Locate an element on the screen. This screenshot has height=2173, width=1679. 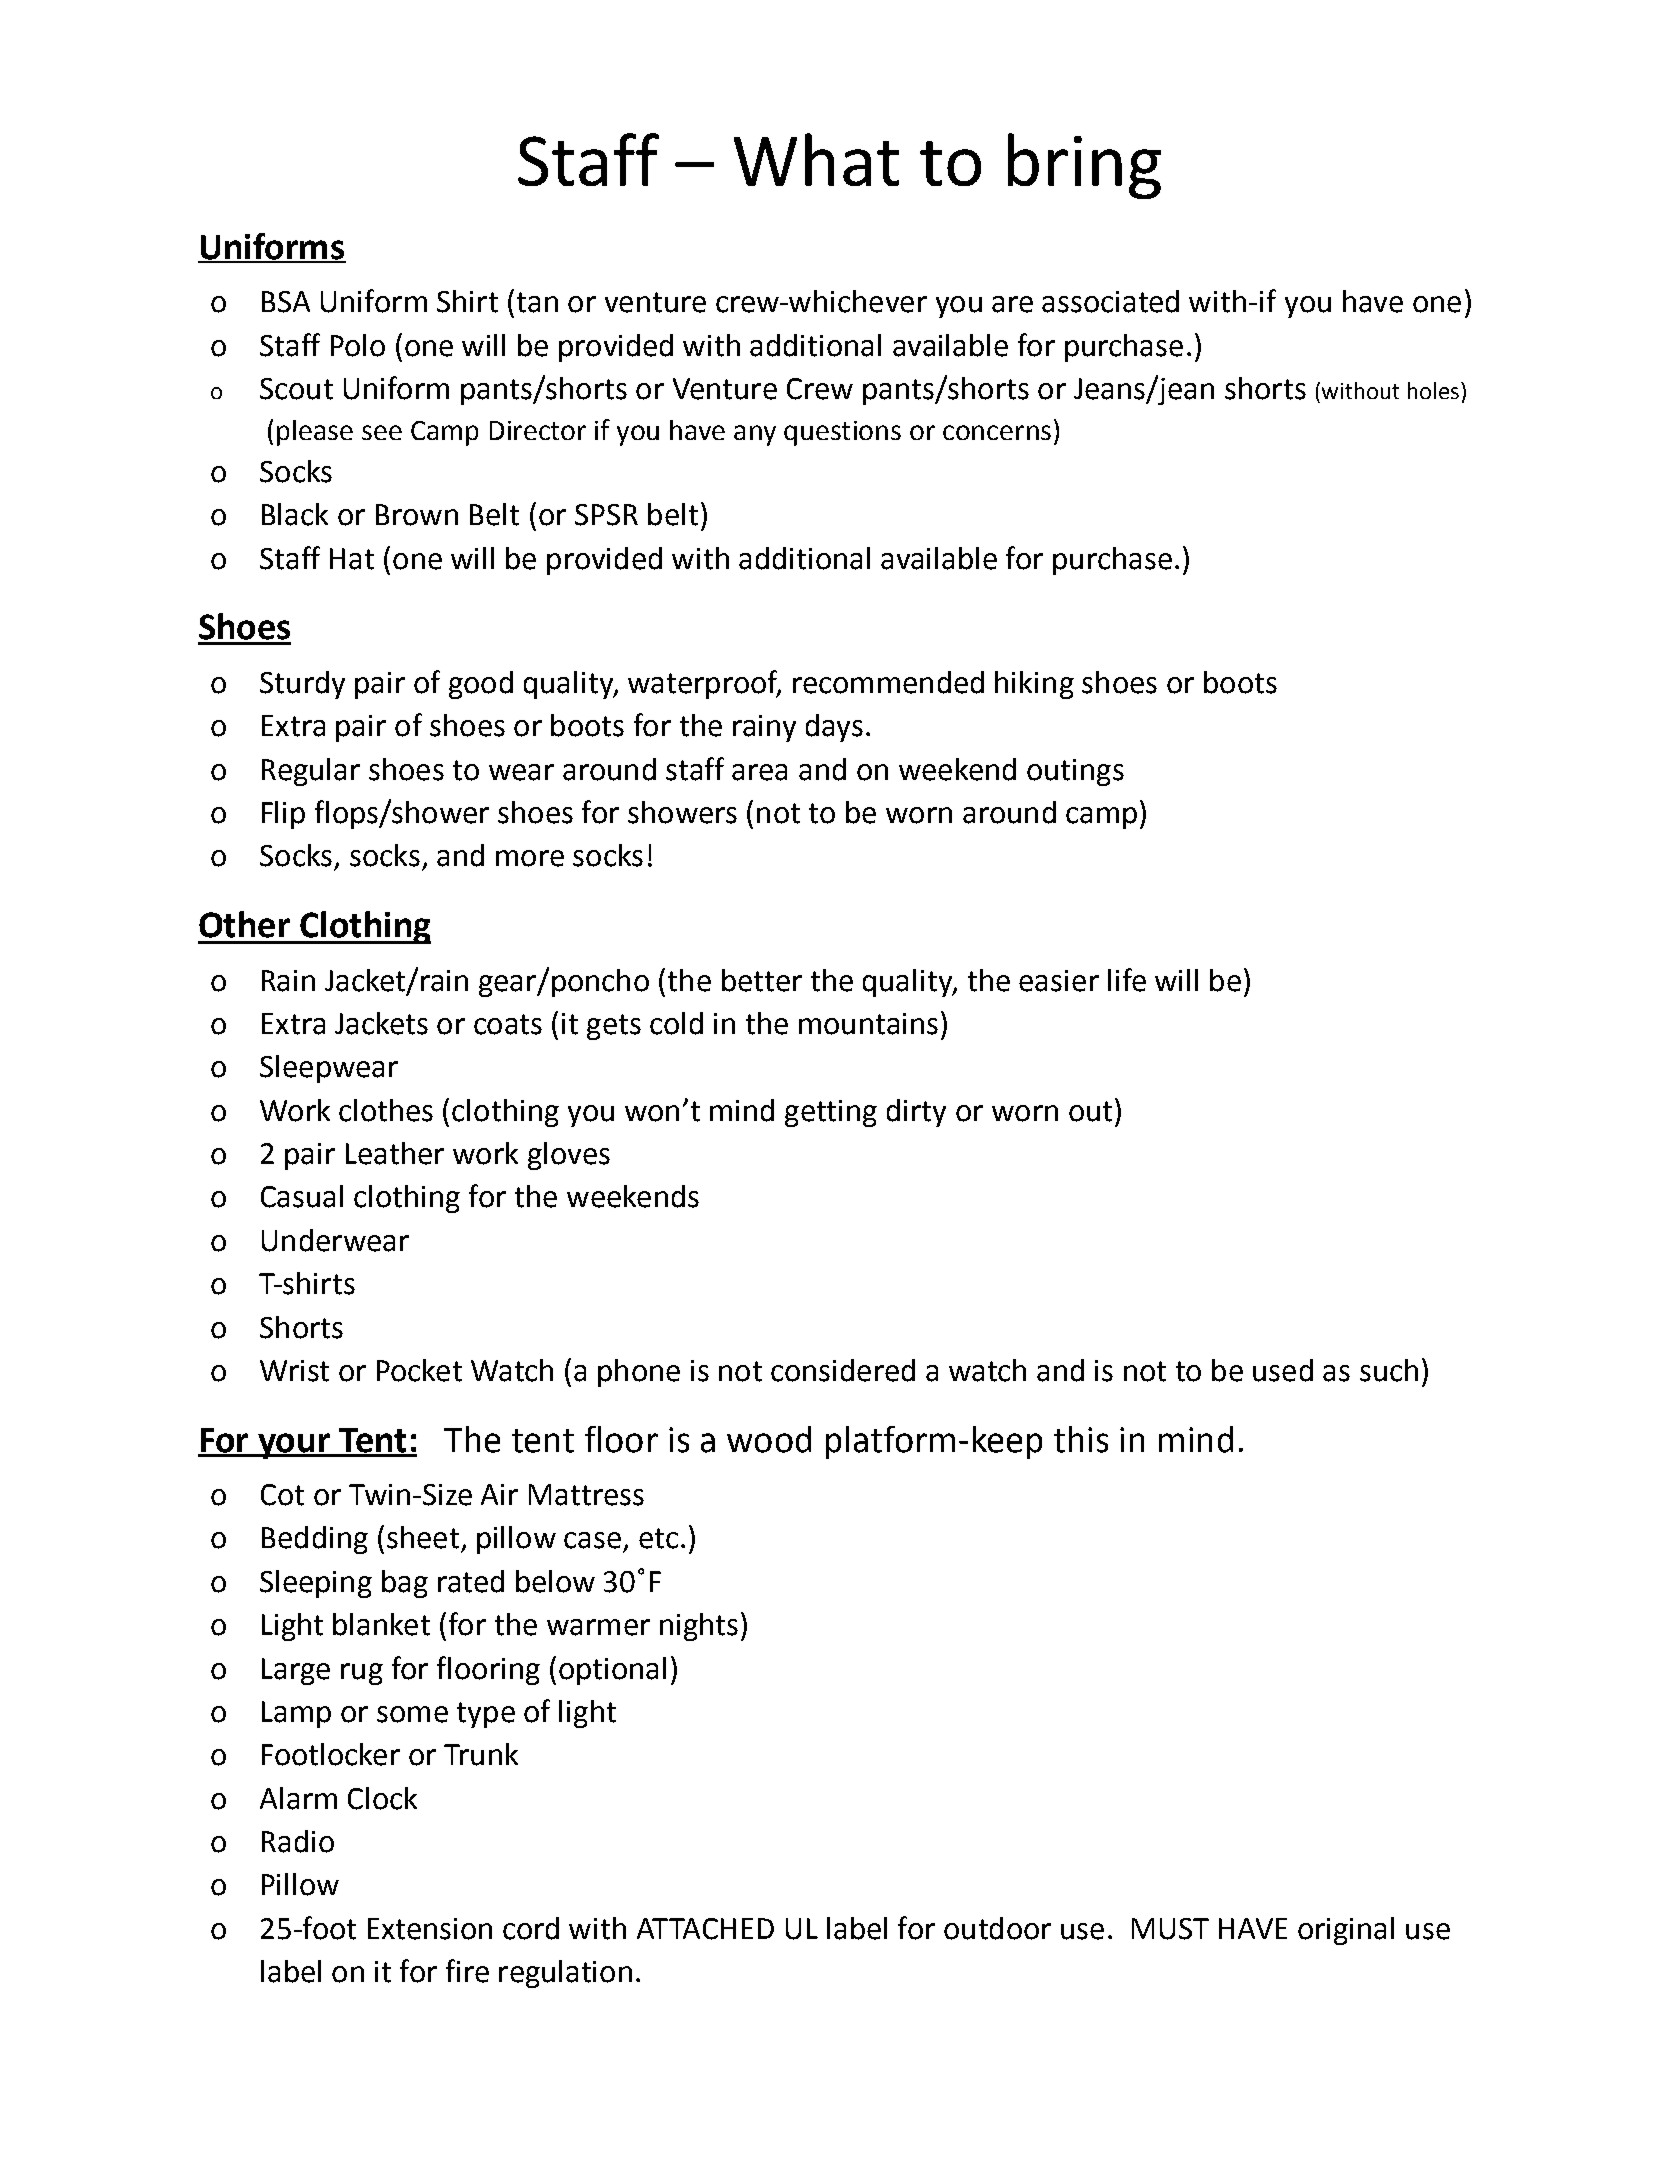
clothes is located at coordinates (386, 1110).
